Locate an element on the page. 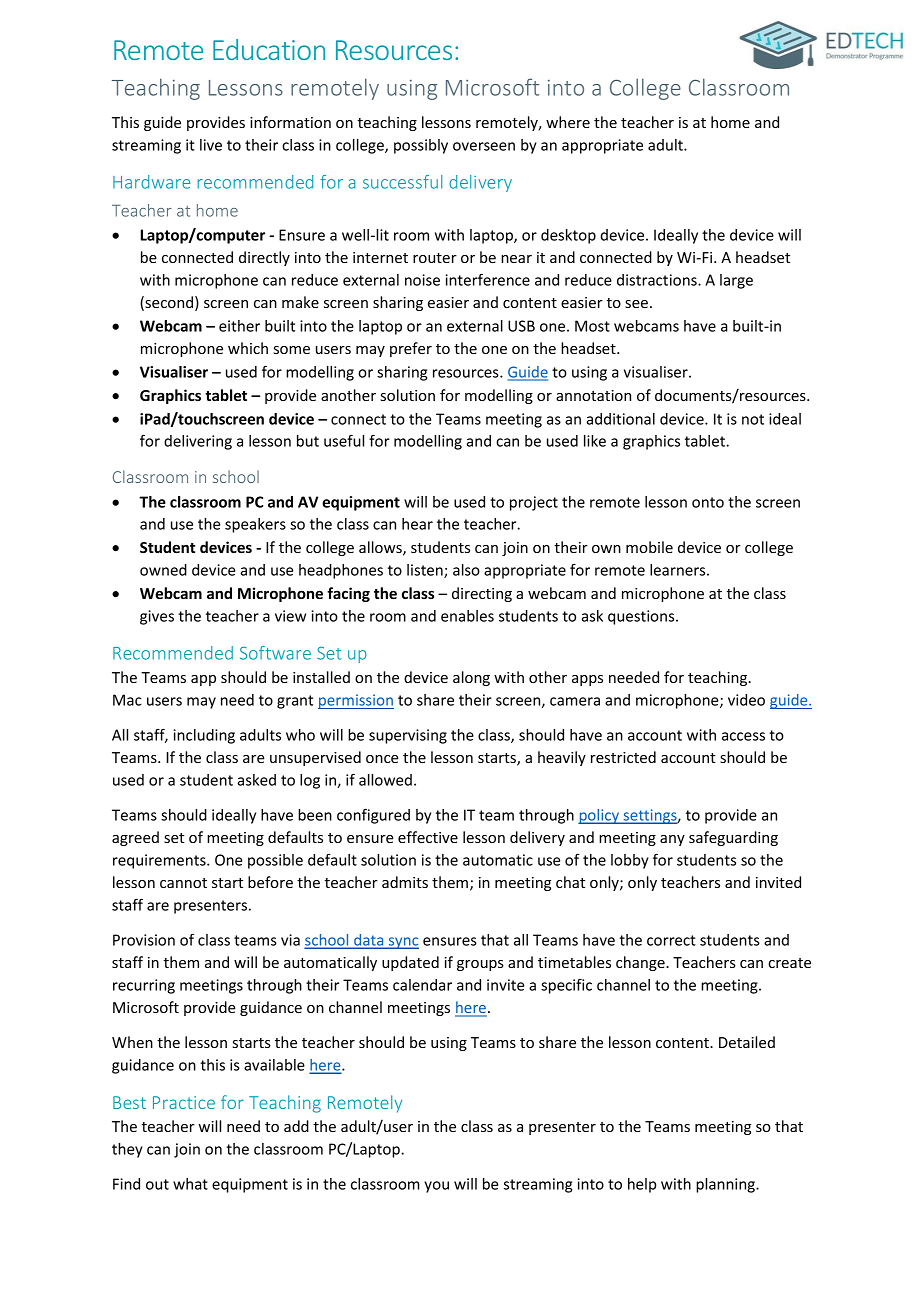  supervising is located at coordinates (408, 736).
